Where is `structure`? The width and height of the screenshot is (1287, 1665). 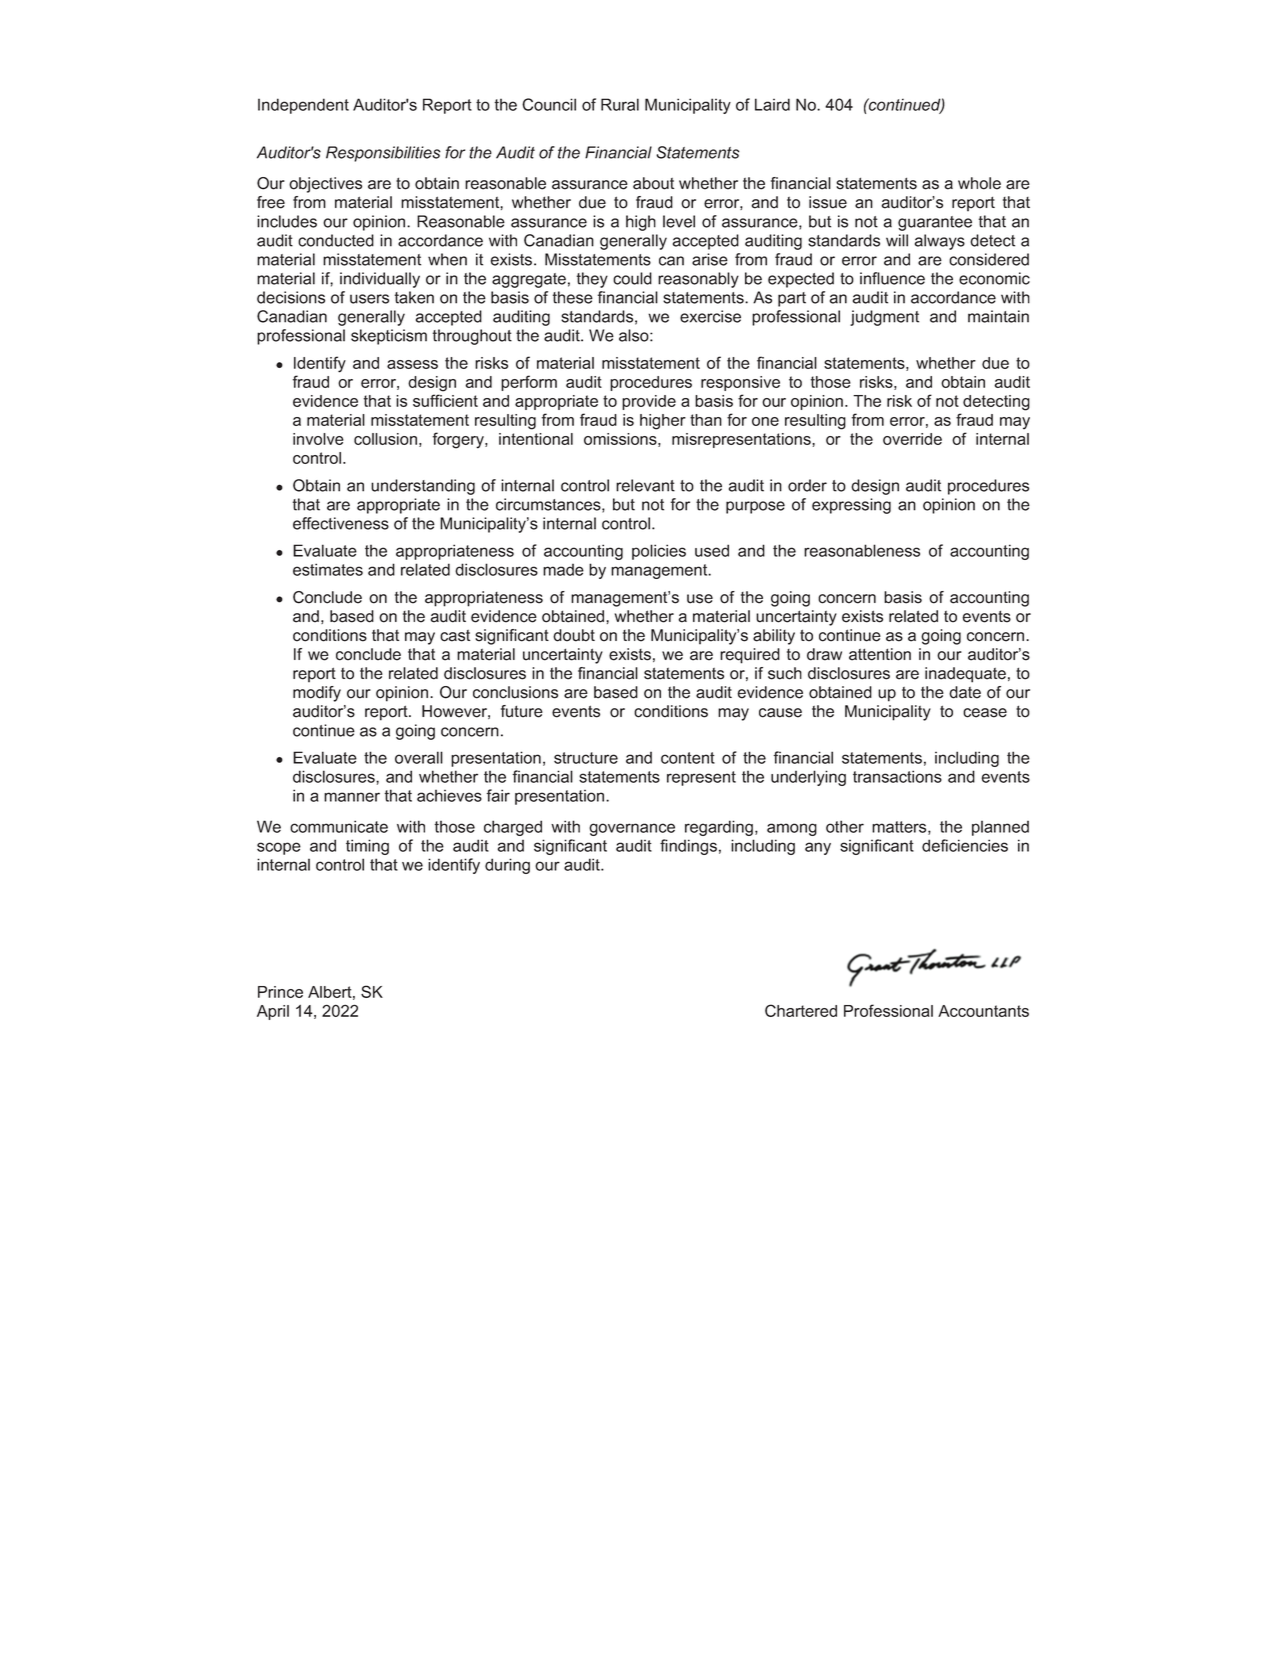 structure is located at coordinates (586, 758).
